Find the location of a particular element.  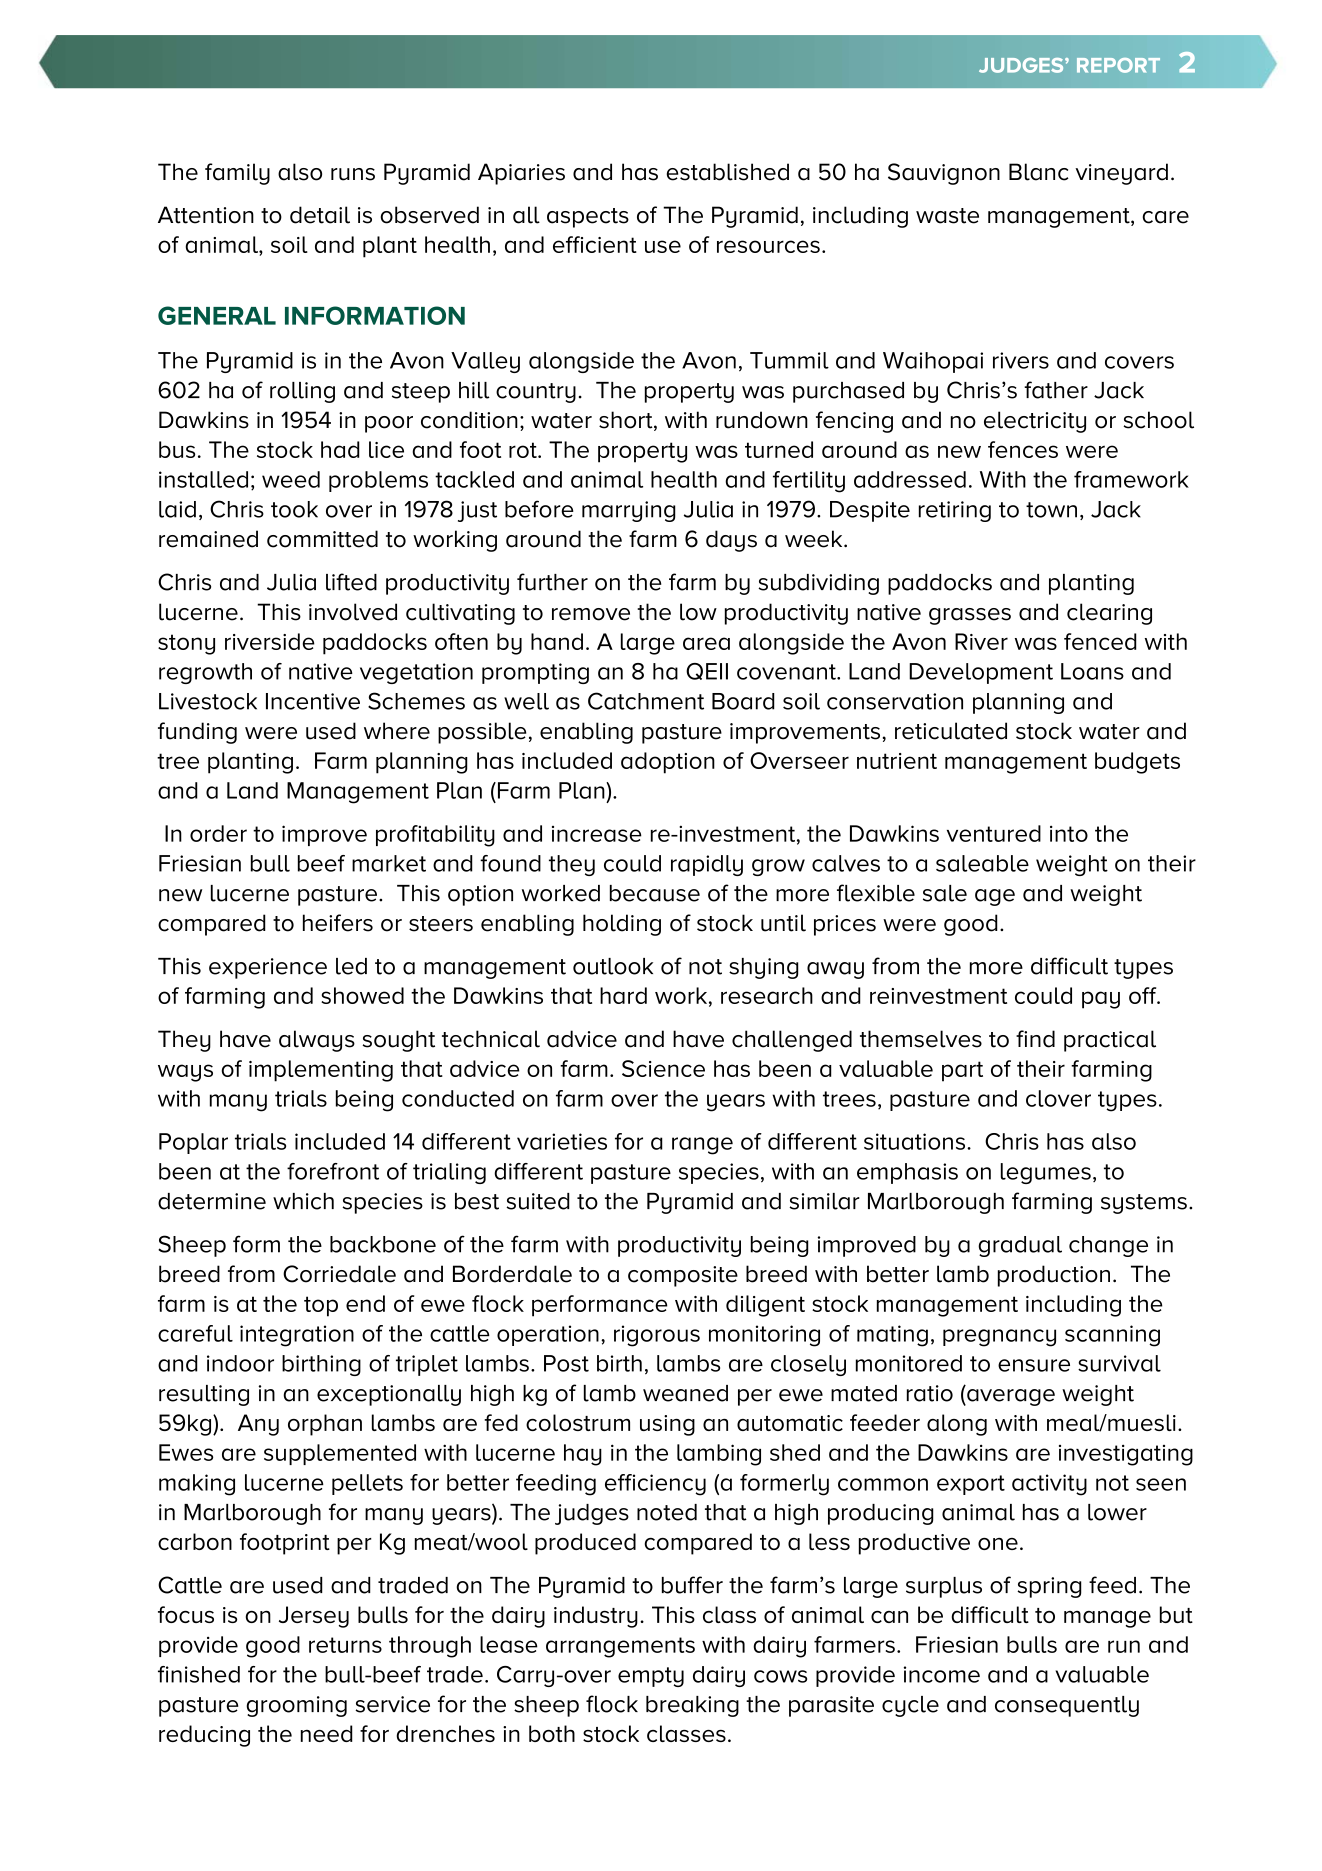

grooming is located at coordinates (296, 1706).
